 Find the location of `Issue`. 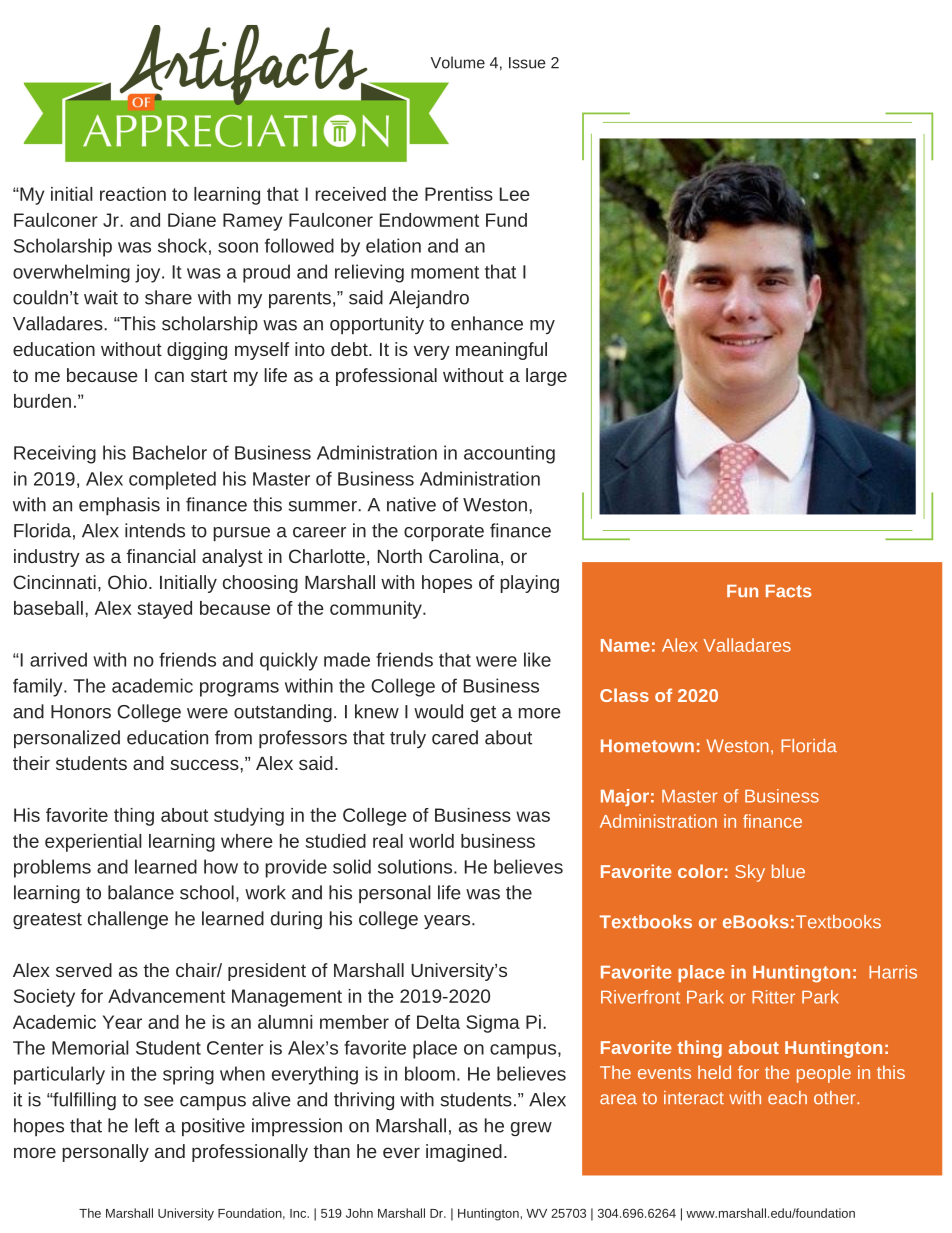

Issue is located at coordinates (527, 63).
